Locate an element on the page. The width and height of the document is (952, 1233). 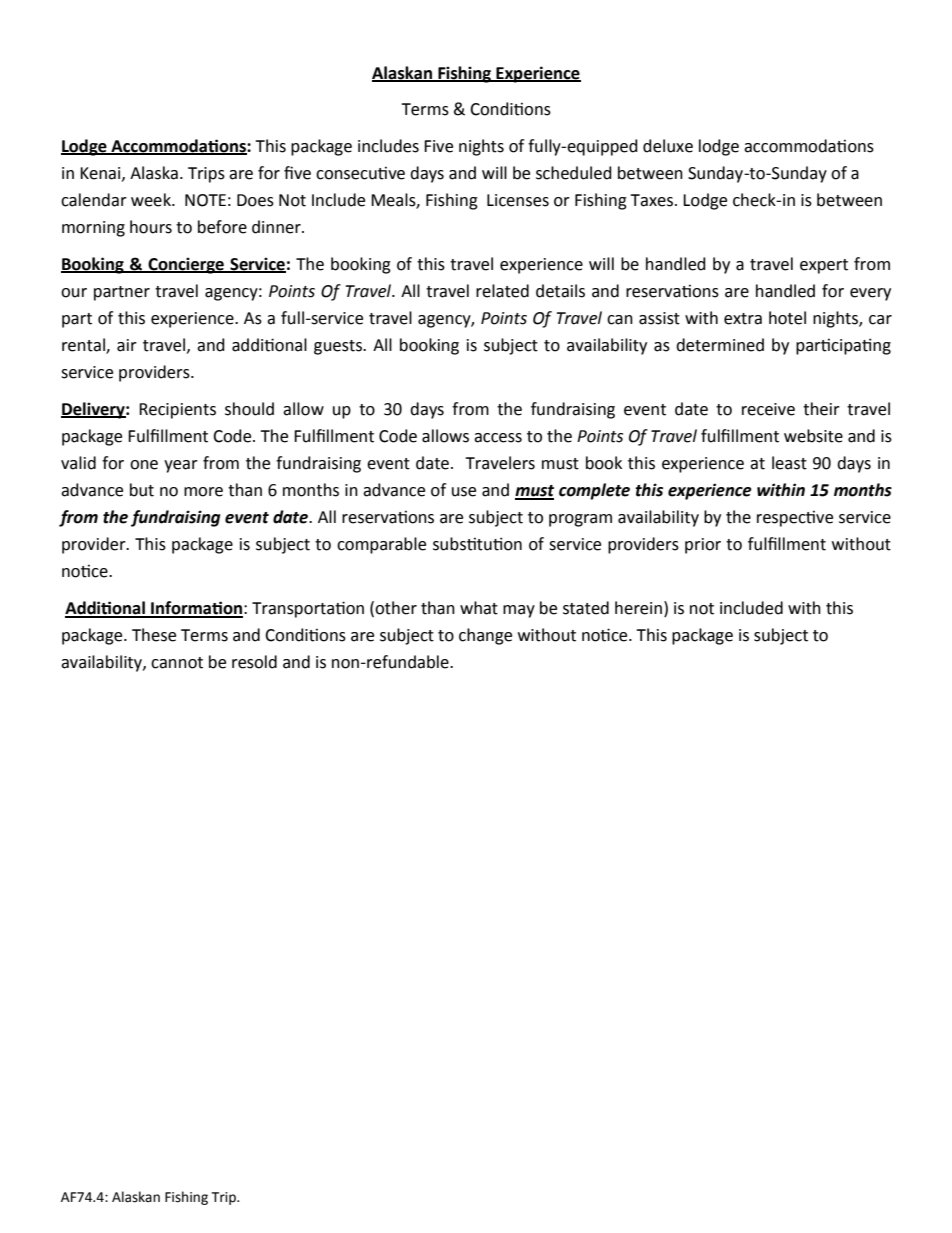
least is located at coordinates (789, 463).
